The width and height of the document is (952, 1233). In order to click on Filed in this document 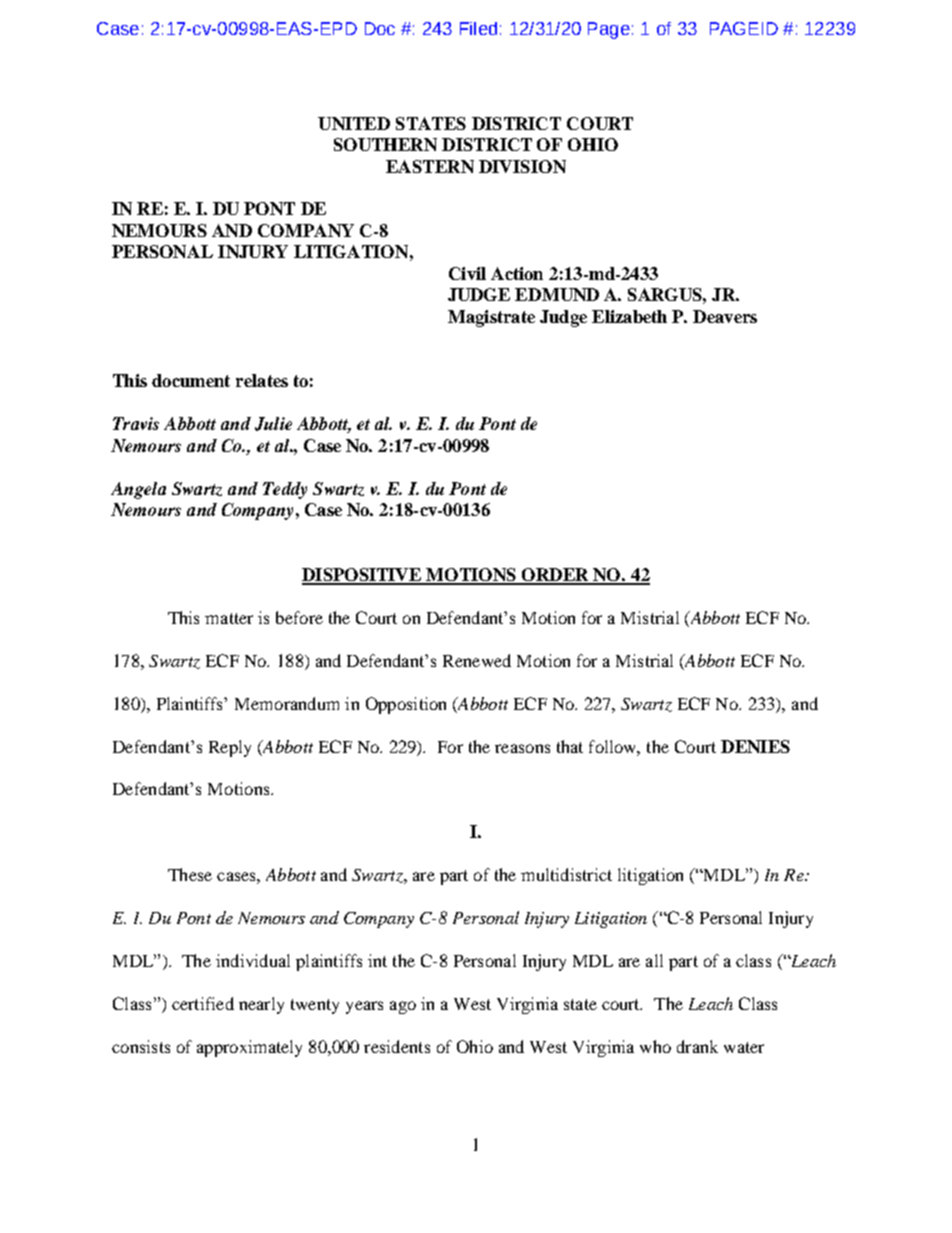, I will do `click(478, 28)`.
